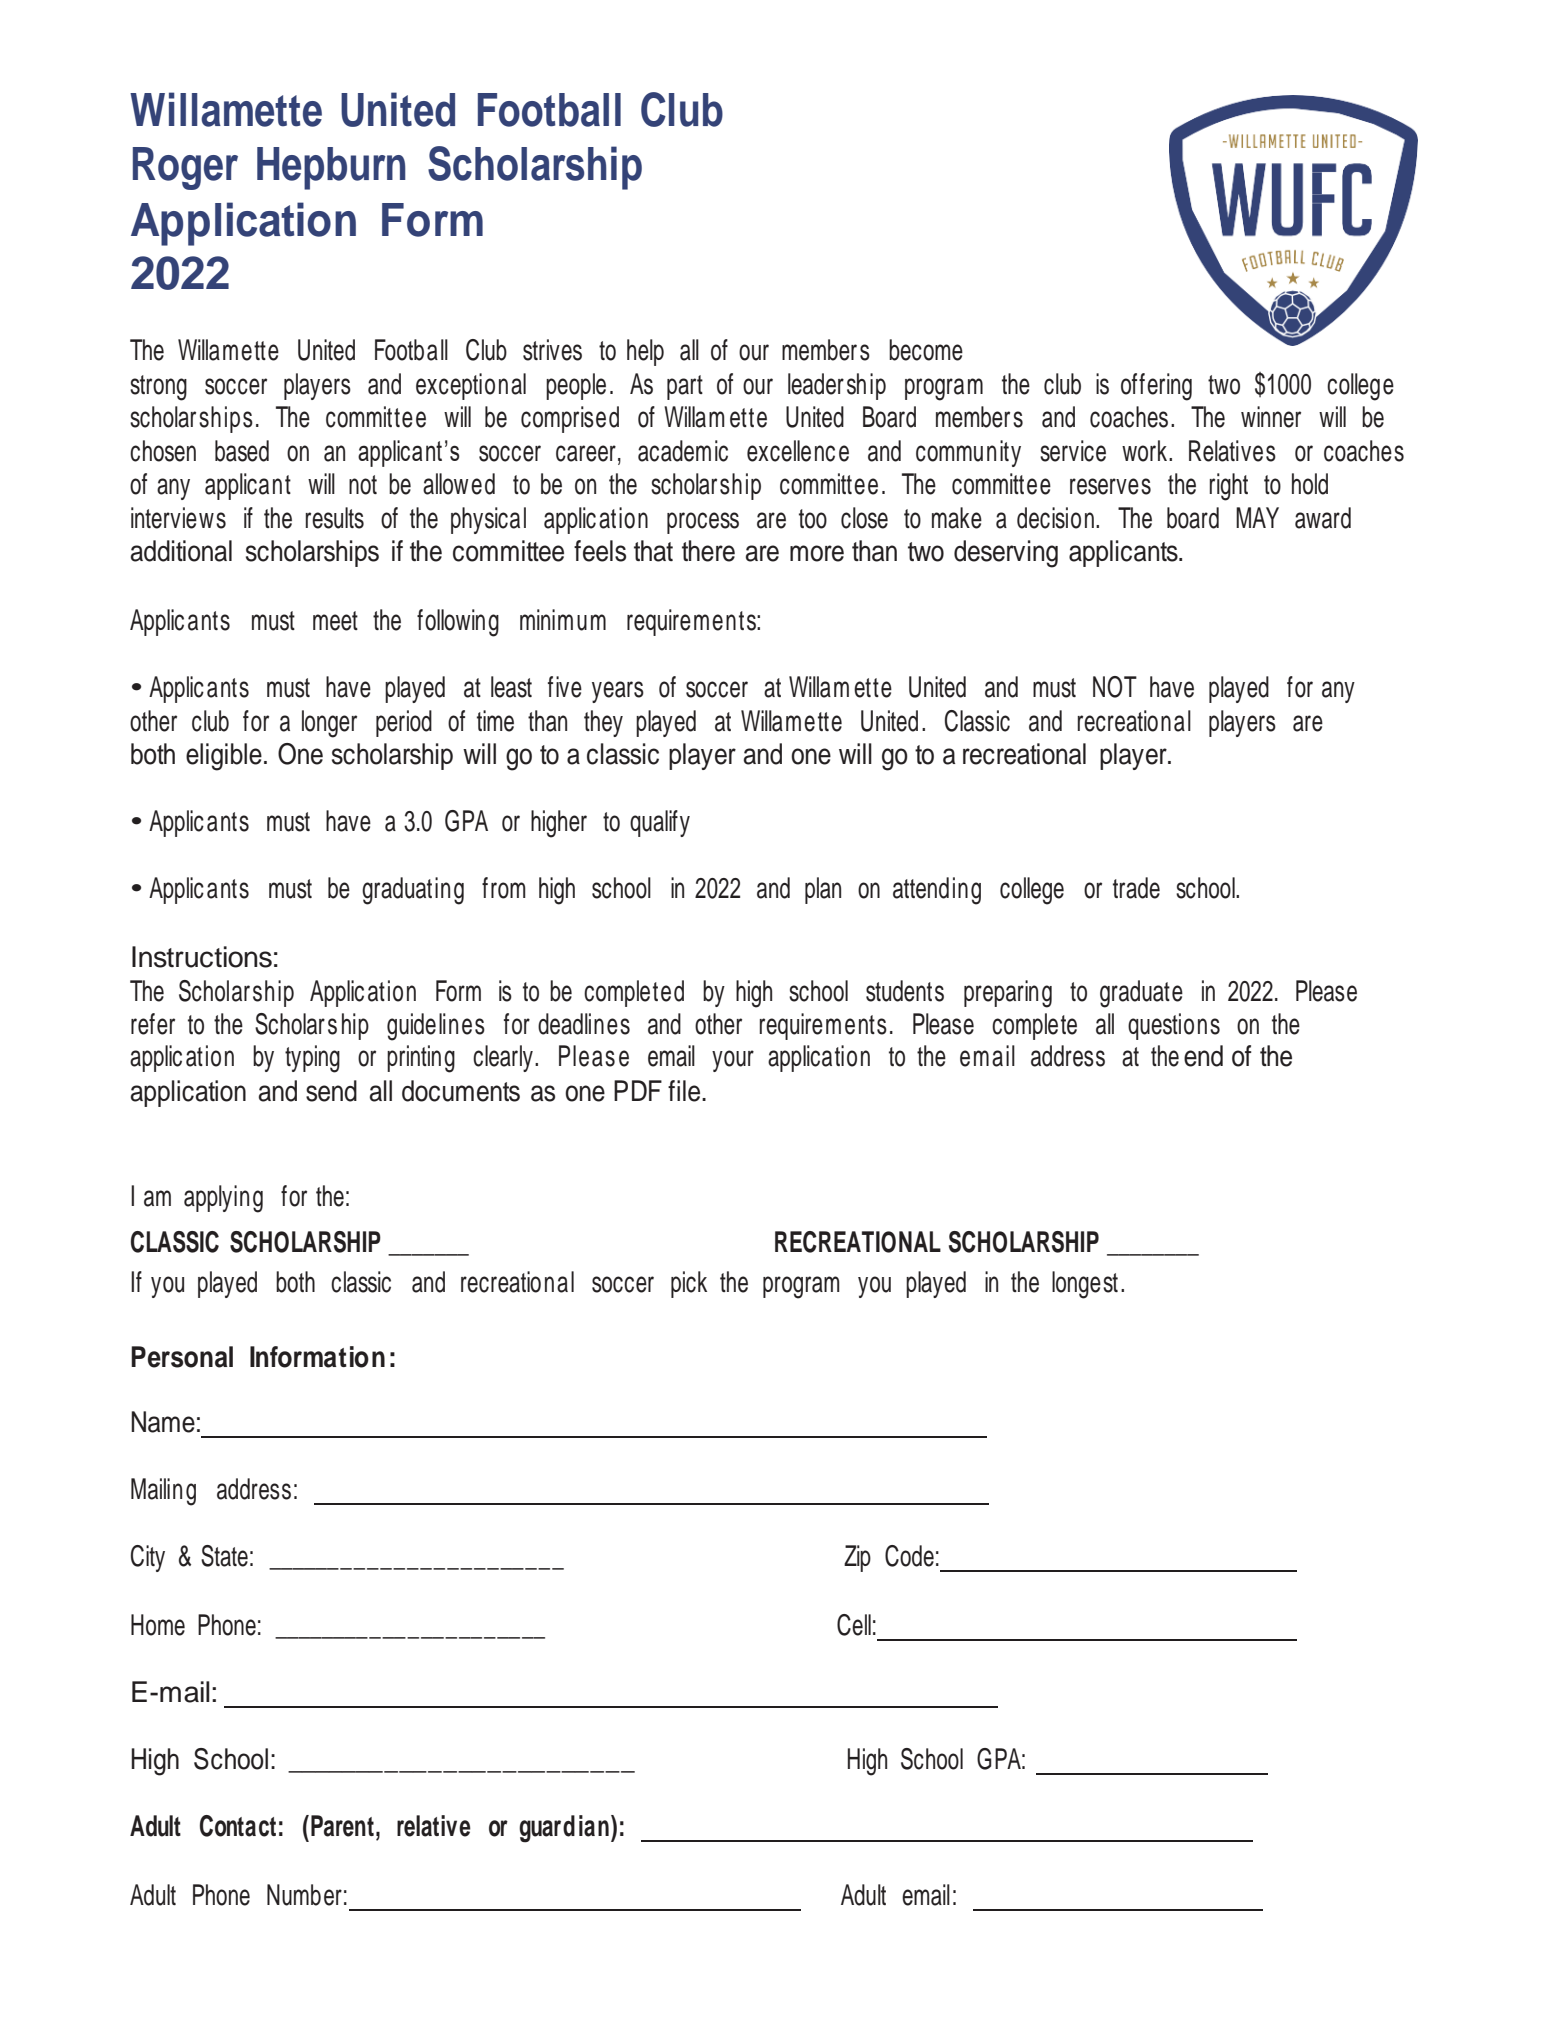 This document has width=1561, height=2020. I want to click on longest, so click(1085, 1285).
